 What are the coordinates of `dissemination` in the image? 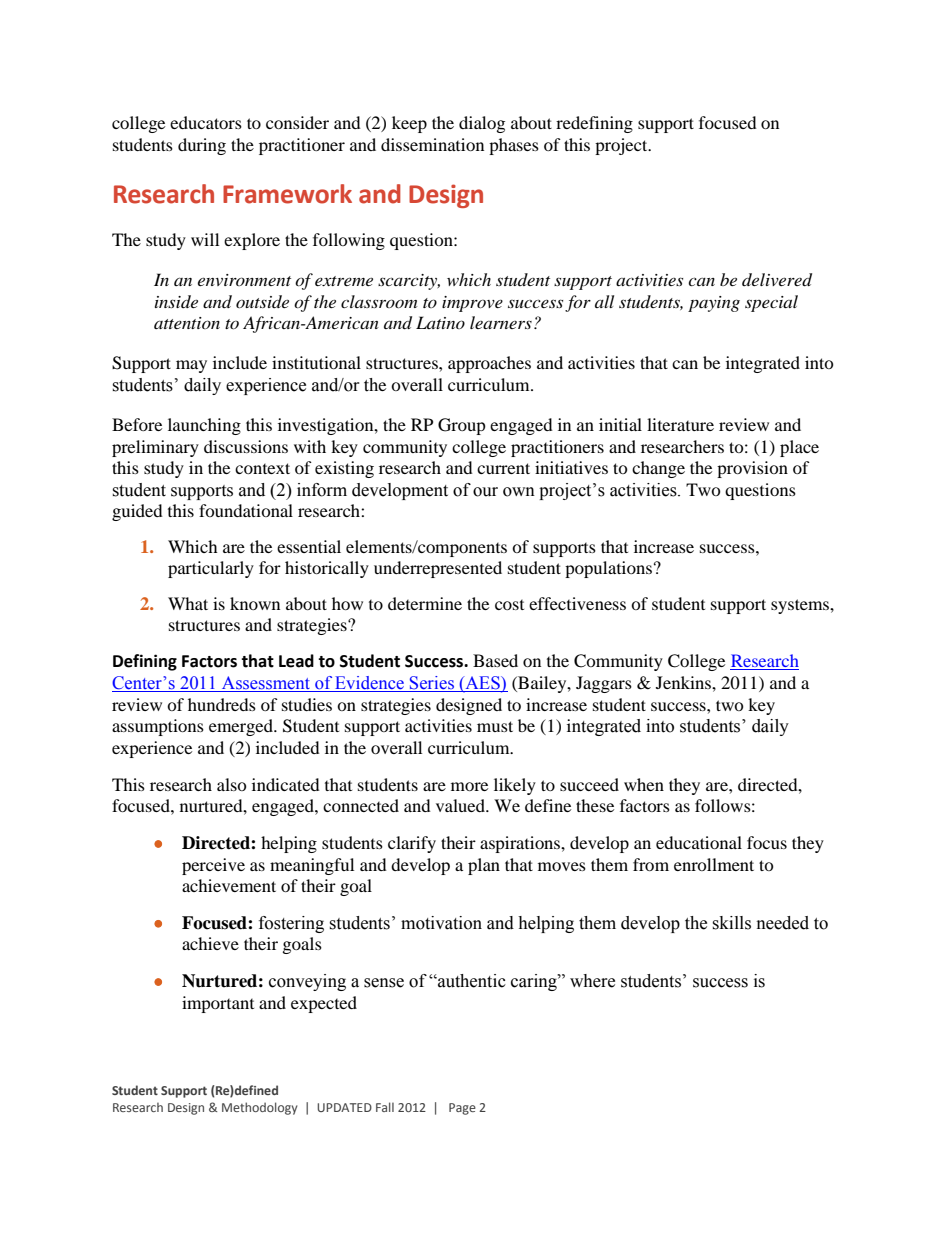 It's located at (432, 144).
